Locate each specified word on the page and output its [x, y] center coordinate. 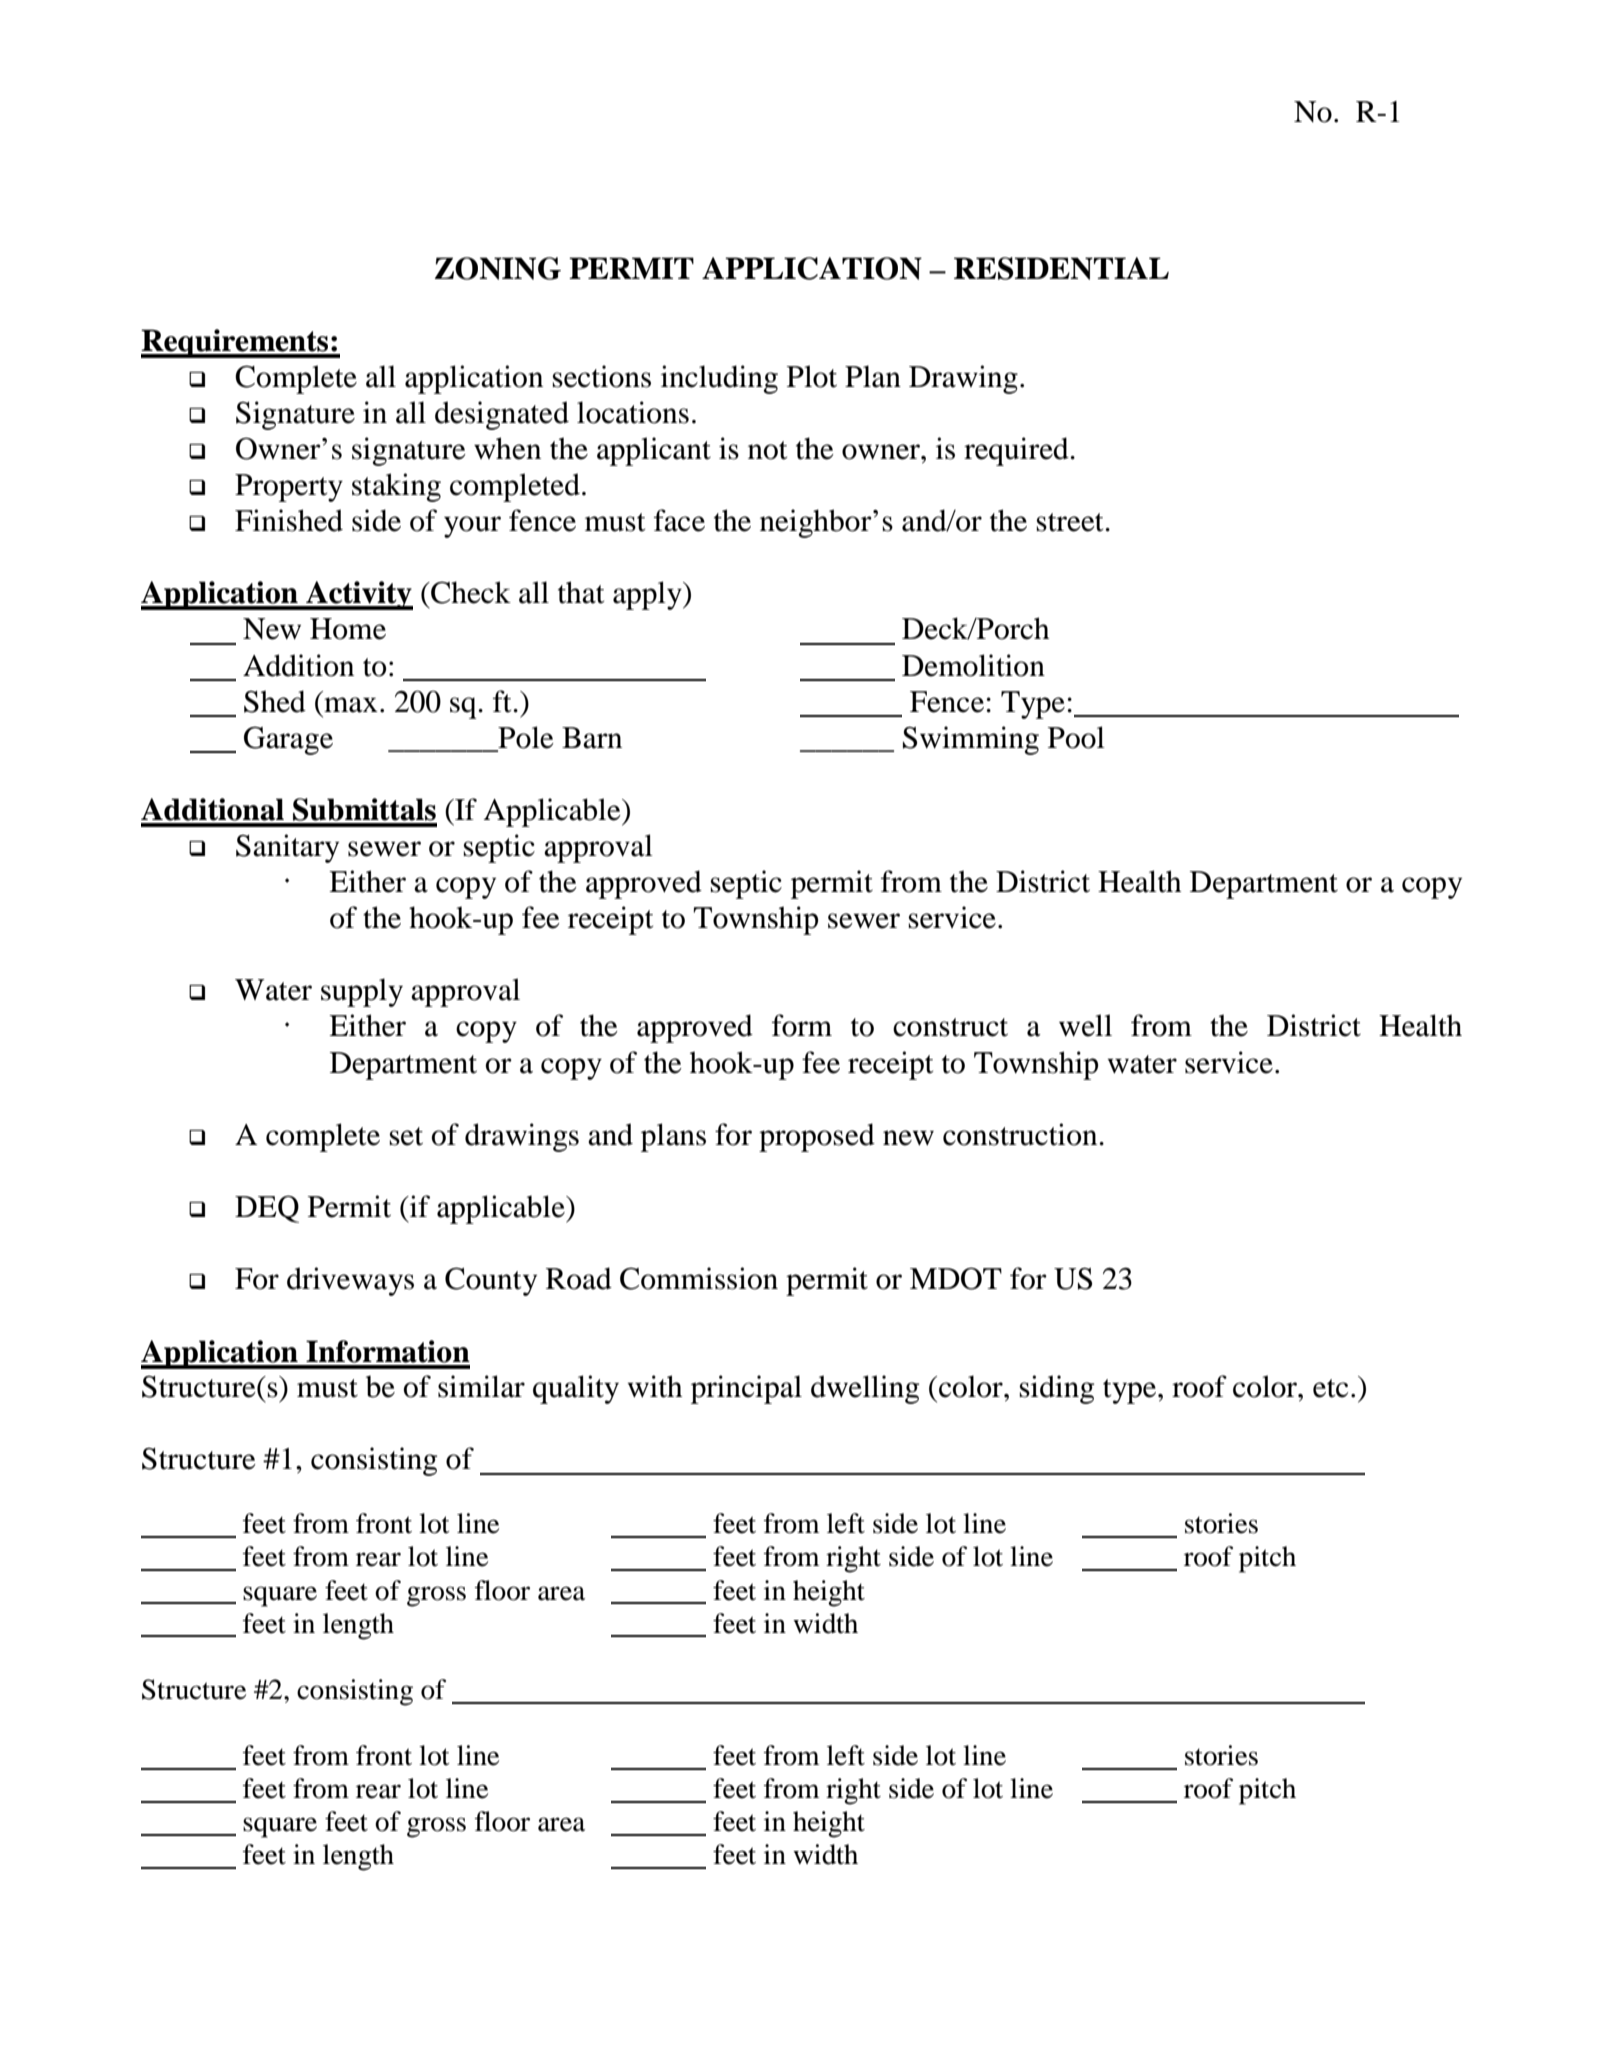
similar [481, 1386]
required [1017, 451]
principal [746, 1389]
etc [1330, 1388]
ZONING [498, 268]
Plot [812, 376]
